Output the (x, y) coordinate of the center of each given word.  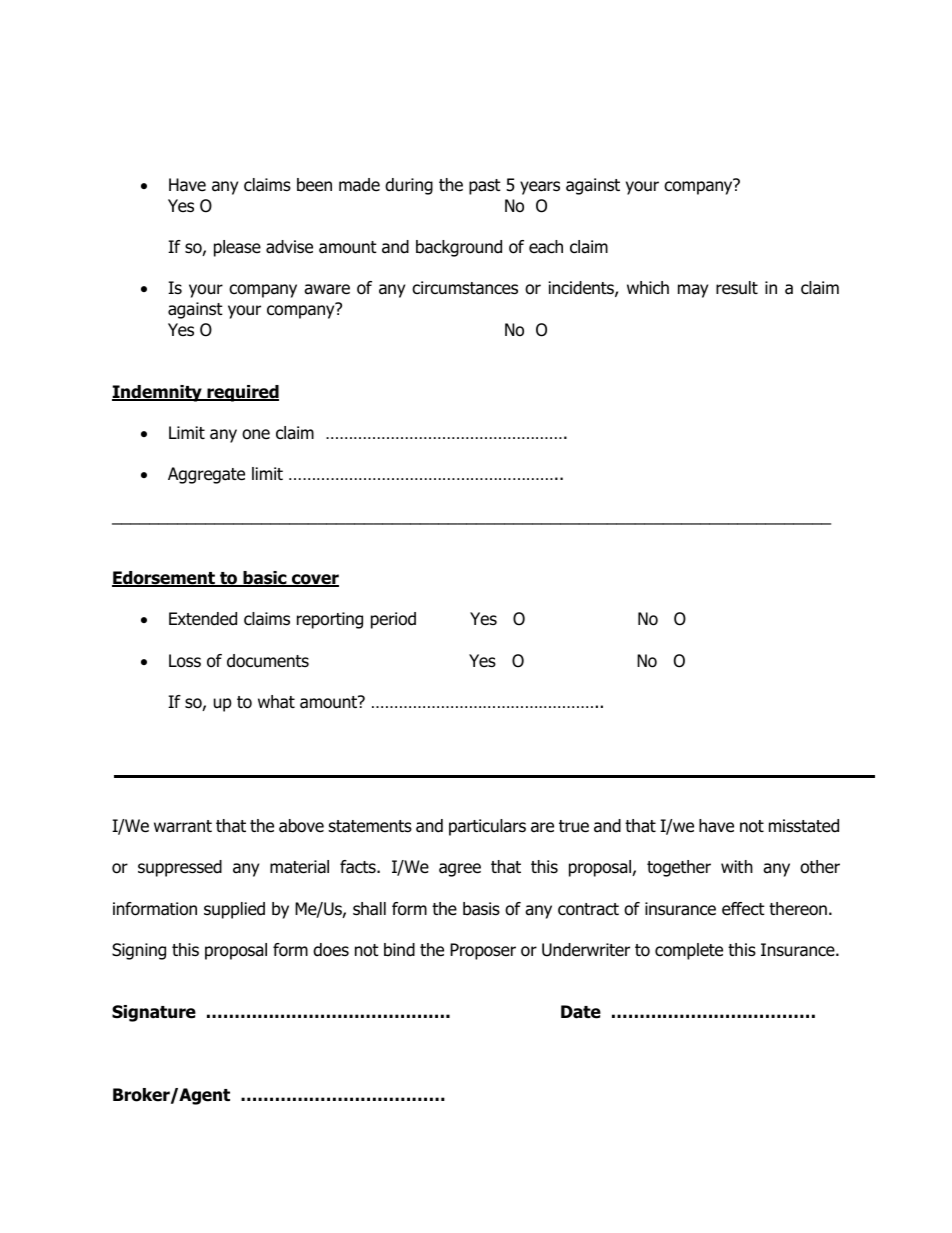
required (242, 393)
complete (689, 951)
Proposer (483, 951)
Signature (154, 1013)
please (237, 248)
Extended (203, 619)
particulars (487, 827)
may (693, 291)
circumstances (465, 288)
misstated (804, 826)
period (393, 620)
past (485, 187)
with (737, 866)
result (737, 288)
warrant (183, 826)
